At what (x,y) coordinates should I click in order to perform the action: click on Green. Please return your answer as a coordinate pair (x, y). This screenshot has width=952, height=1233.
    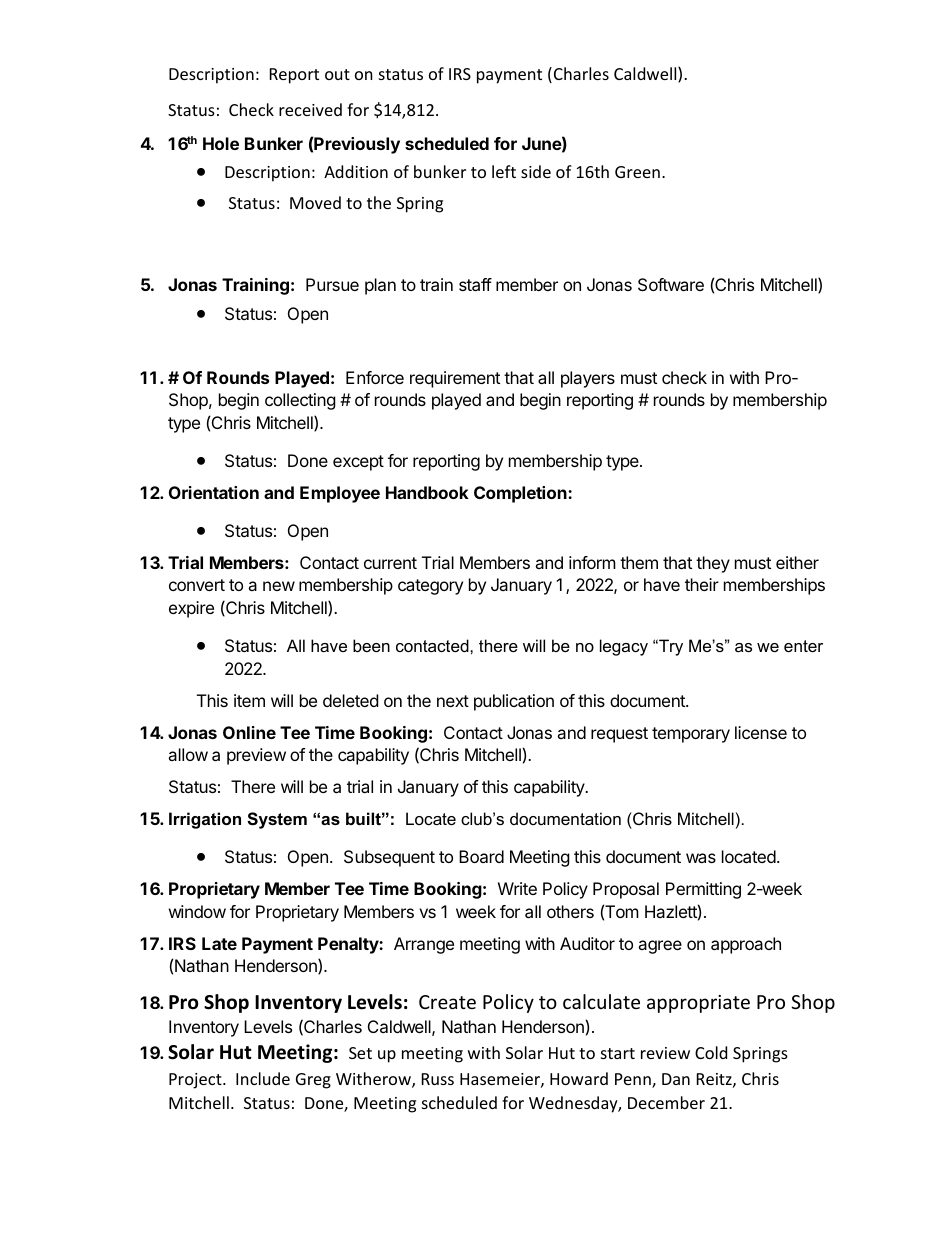
    Looking at the image, I should click on (637, 172).
